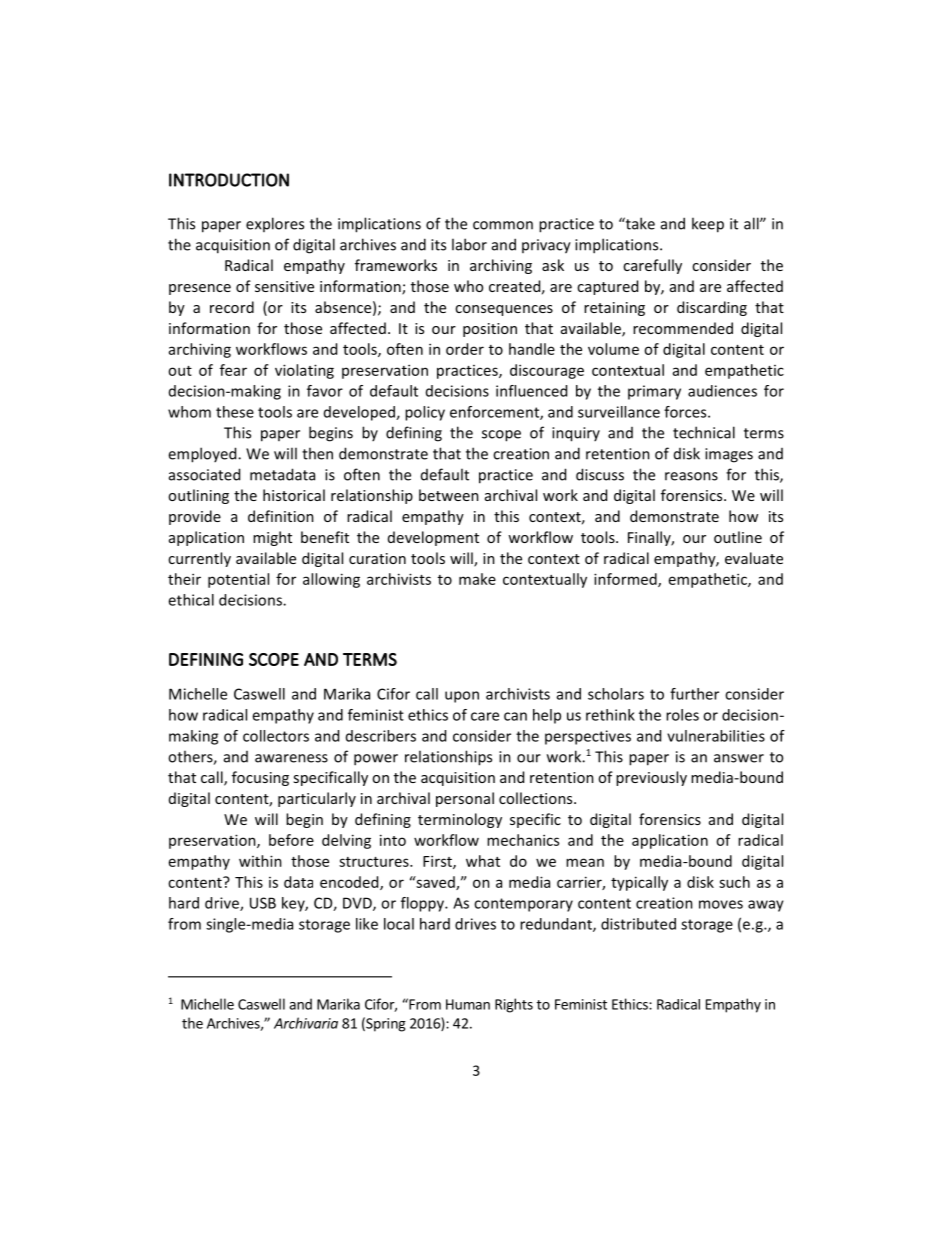 The height and width of the document is (1233, 952). I want to click on distributed, so click(638, 924).
